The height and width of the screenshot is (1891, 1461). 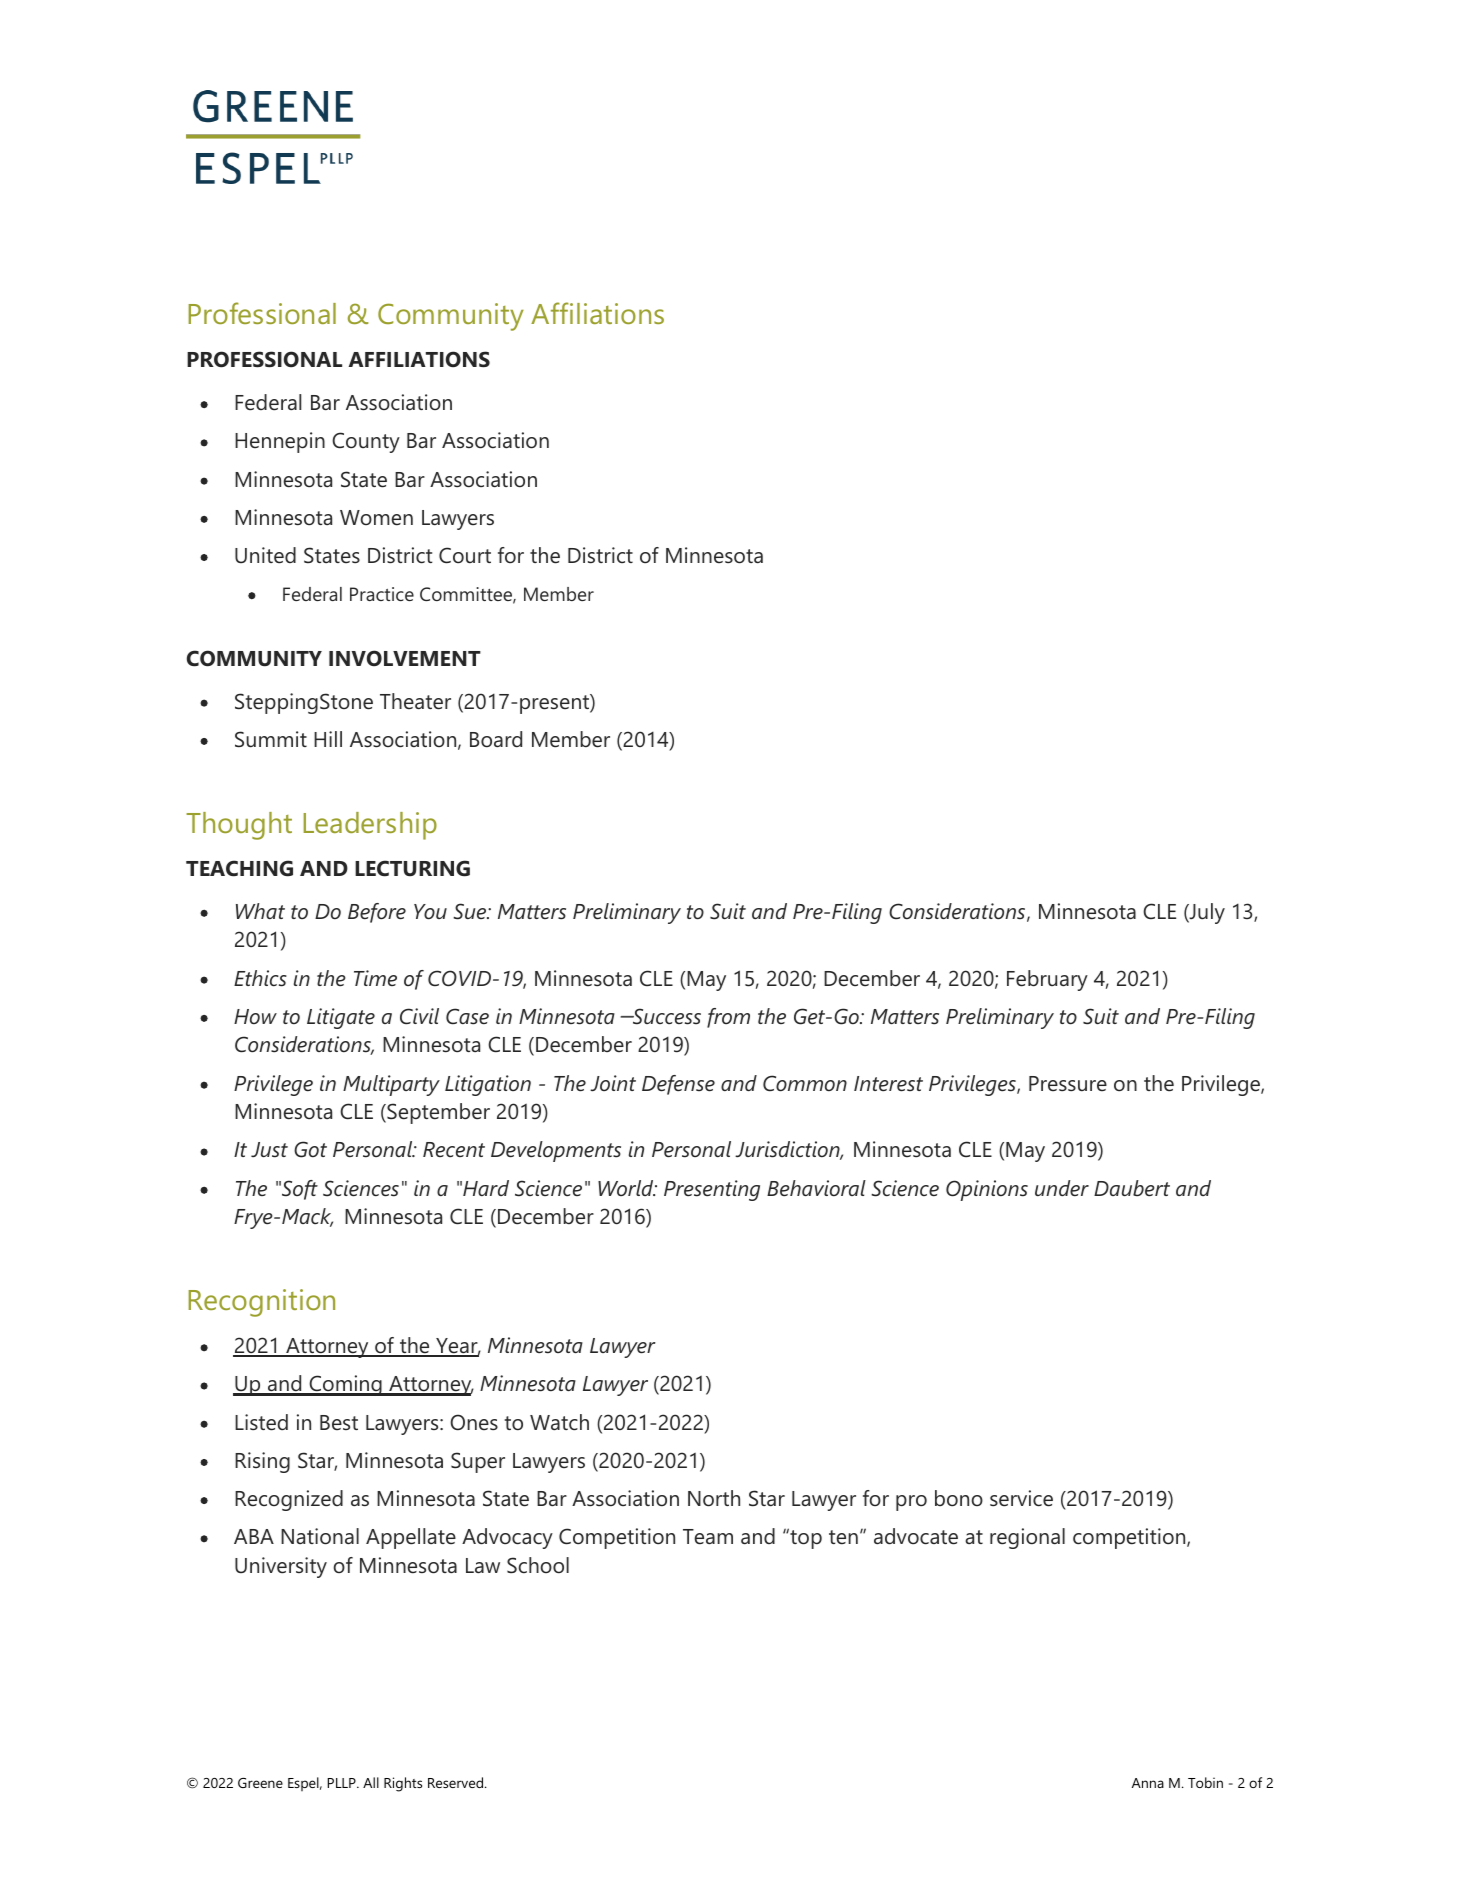 What do you see at coordinates (465, 555) in the screenshot?
I see `Court` at bounding box center [465, 555].
